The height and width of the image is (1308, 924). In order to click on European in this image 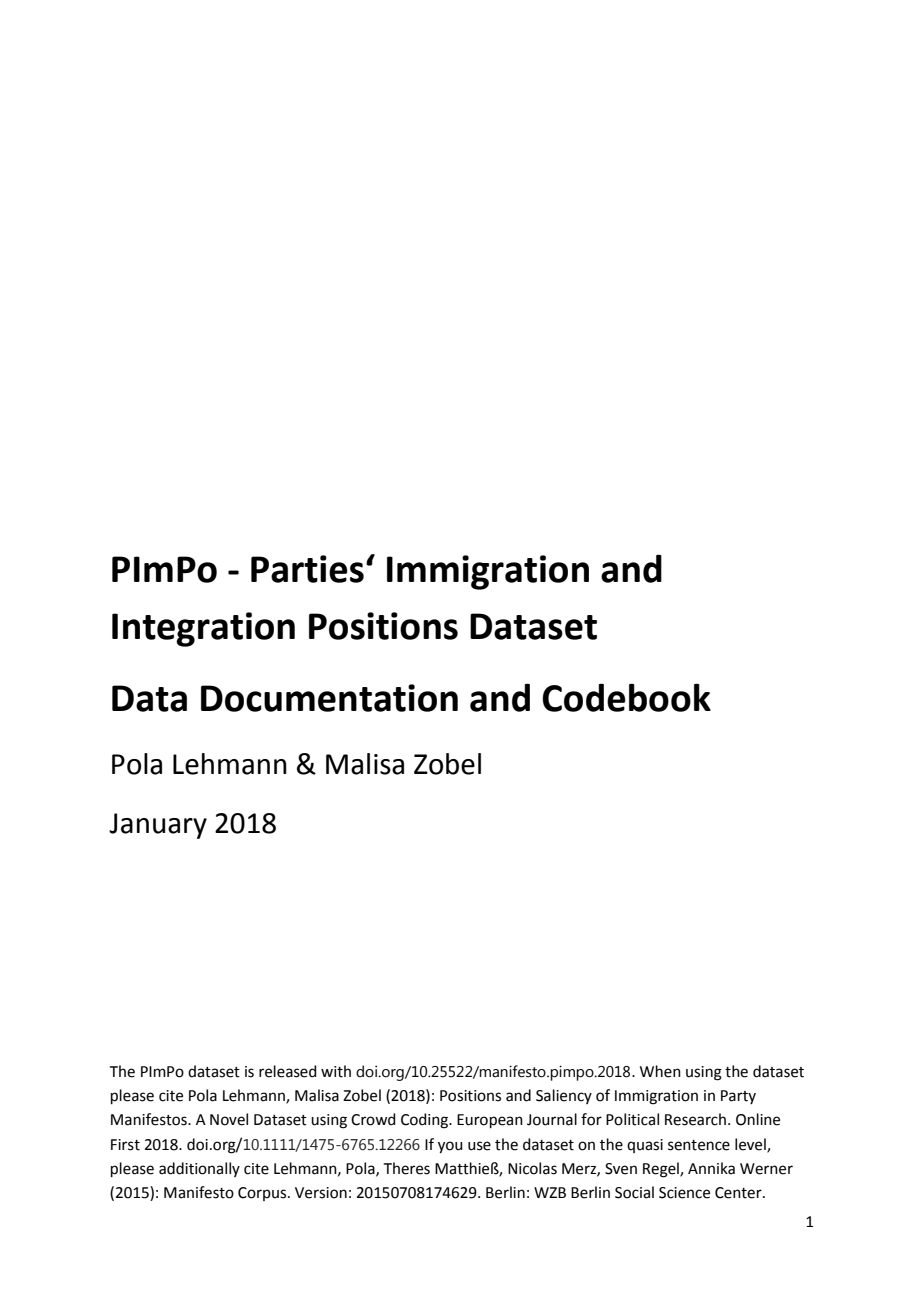, I will do `click(490, 1121)`.
